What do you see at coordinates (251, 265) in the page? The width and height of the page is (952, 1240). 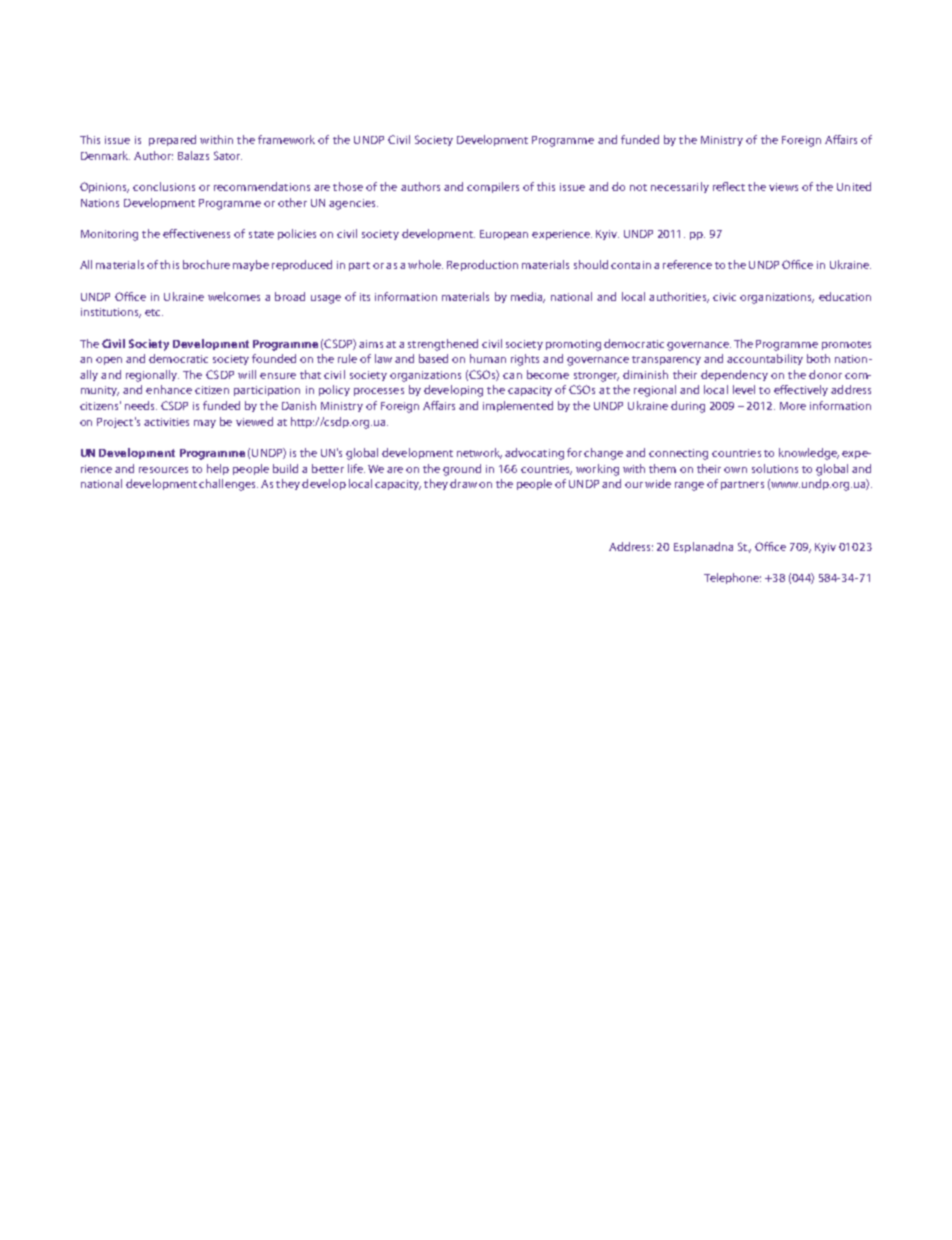 I see `maybe` at bounding box center [251, 265].
